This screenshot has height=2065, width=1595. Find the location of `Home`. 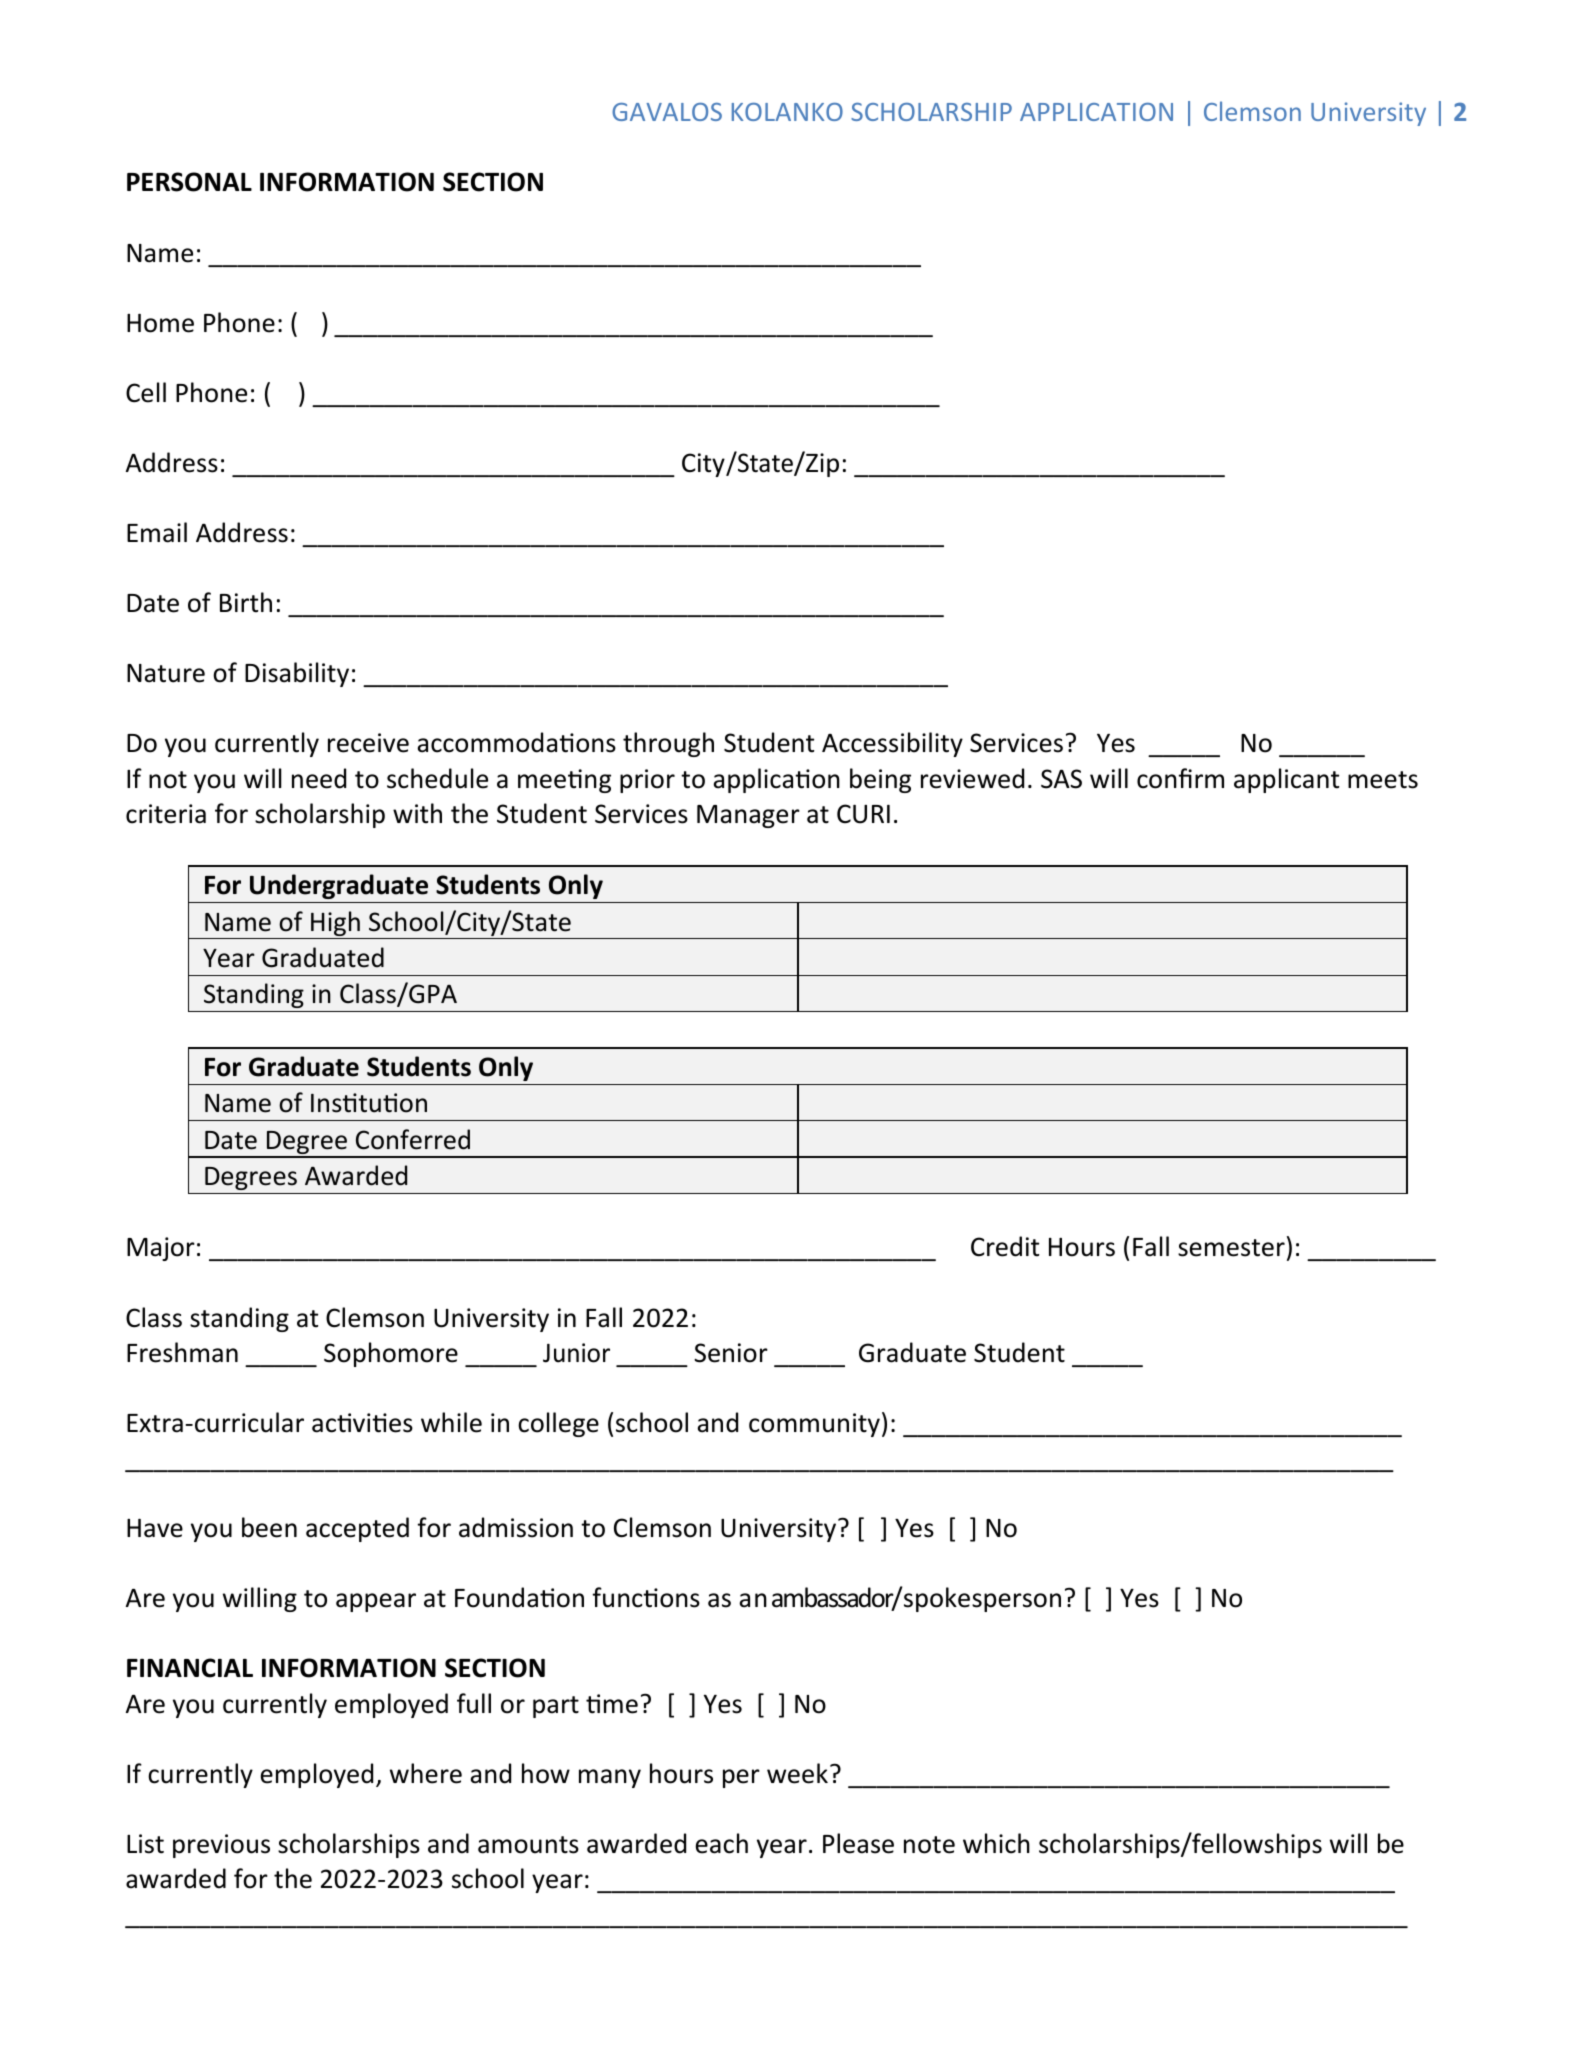

Home is located at coordinates (160, 323).
